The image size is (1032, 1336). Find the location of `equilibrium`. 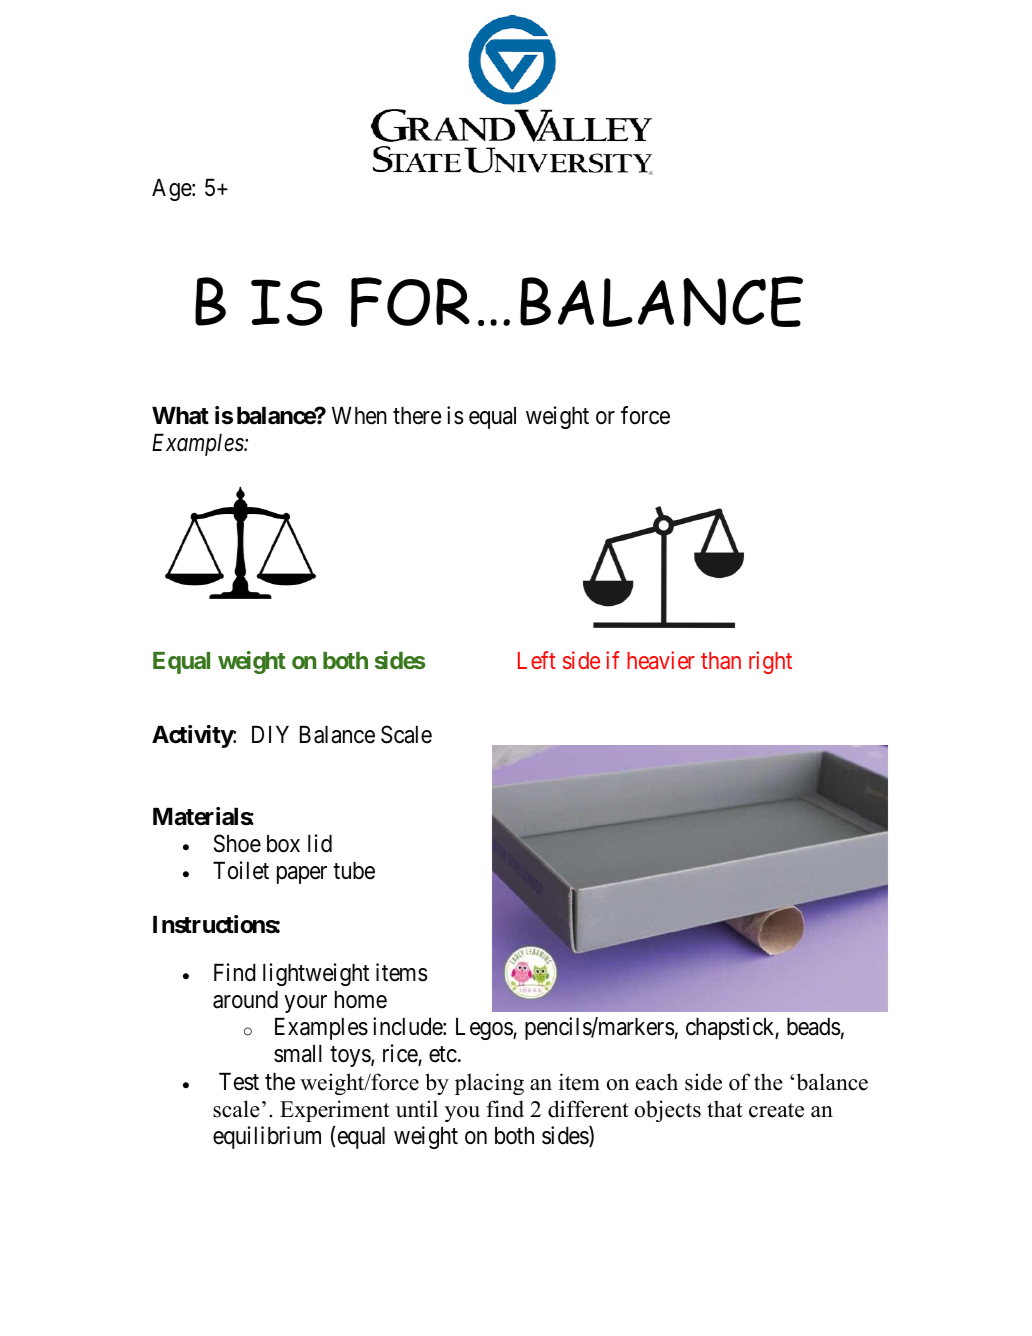

equilibrium is located at coordinates (267, 1137).
